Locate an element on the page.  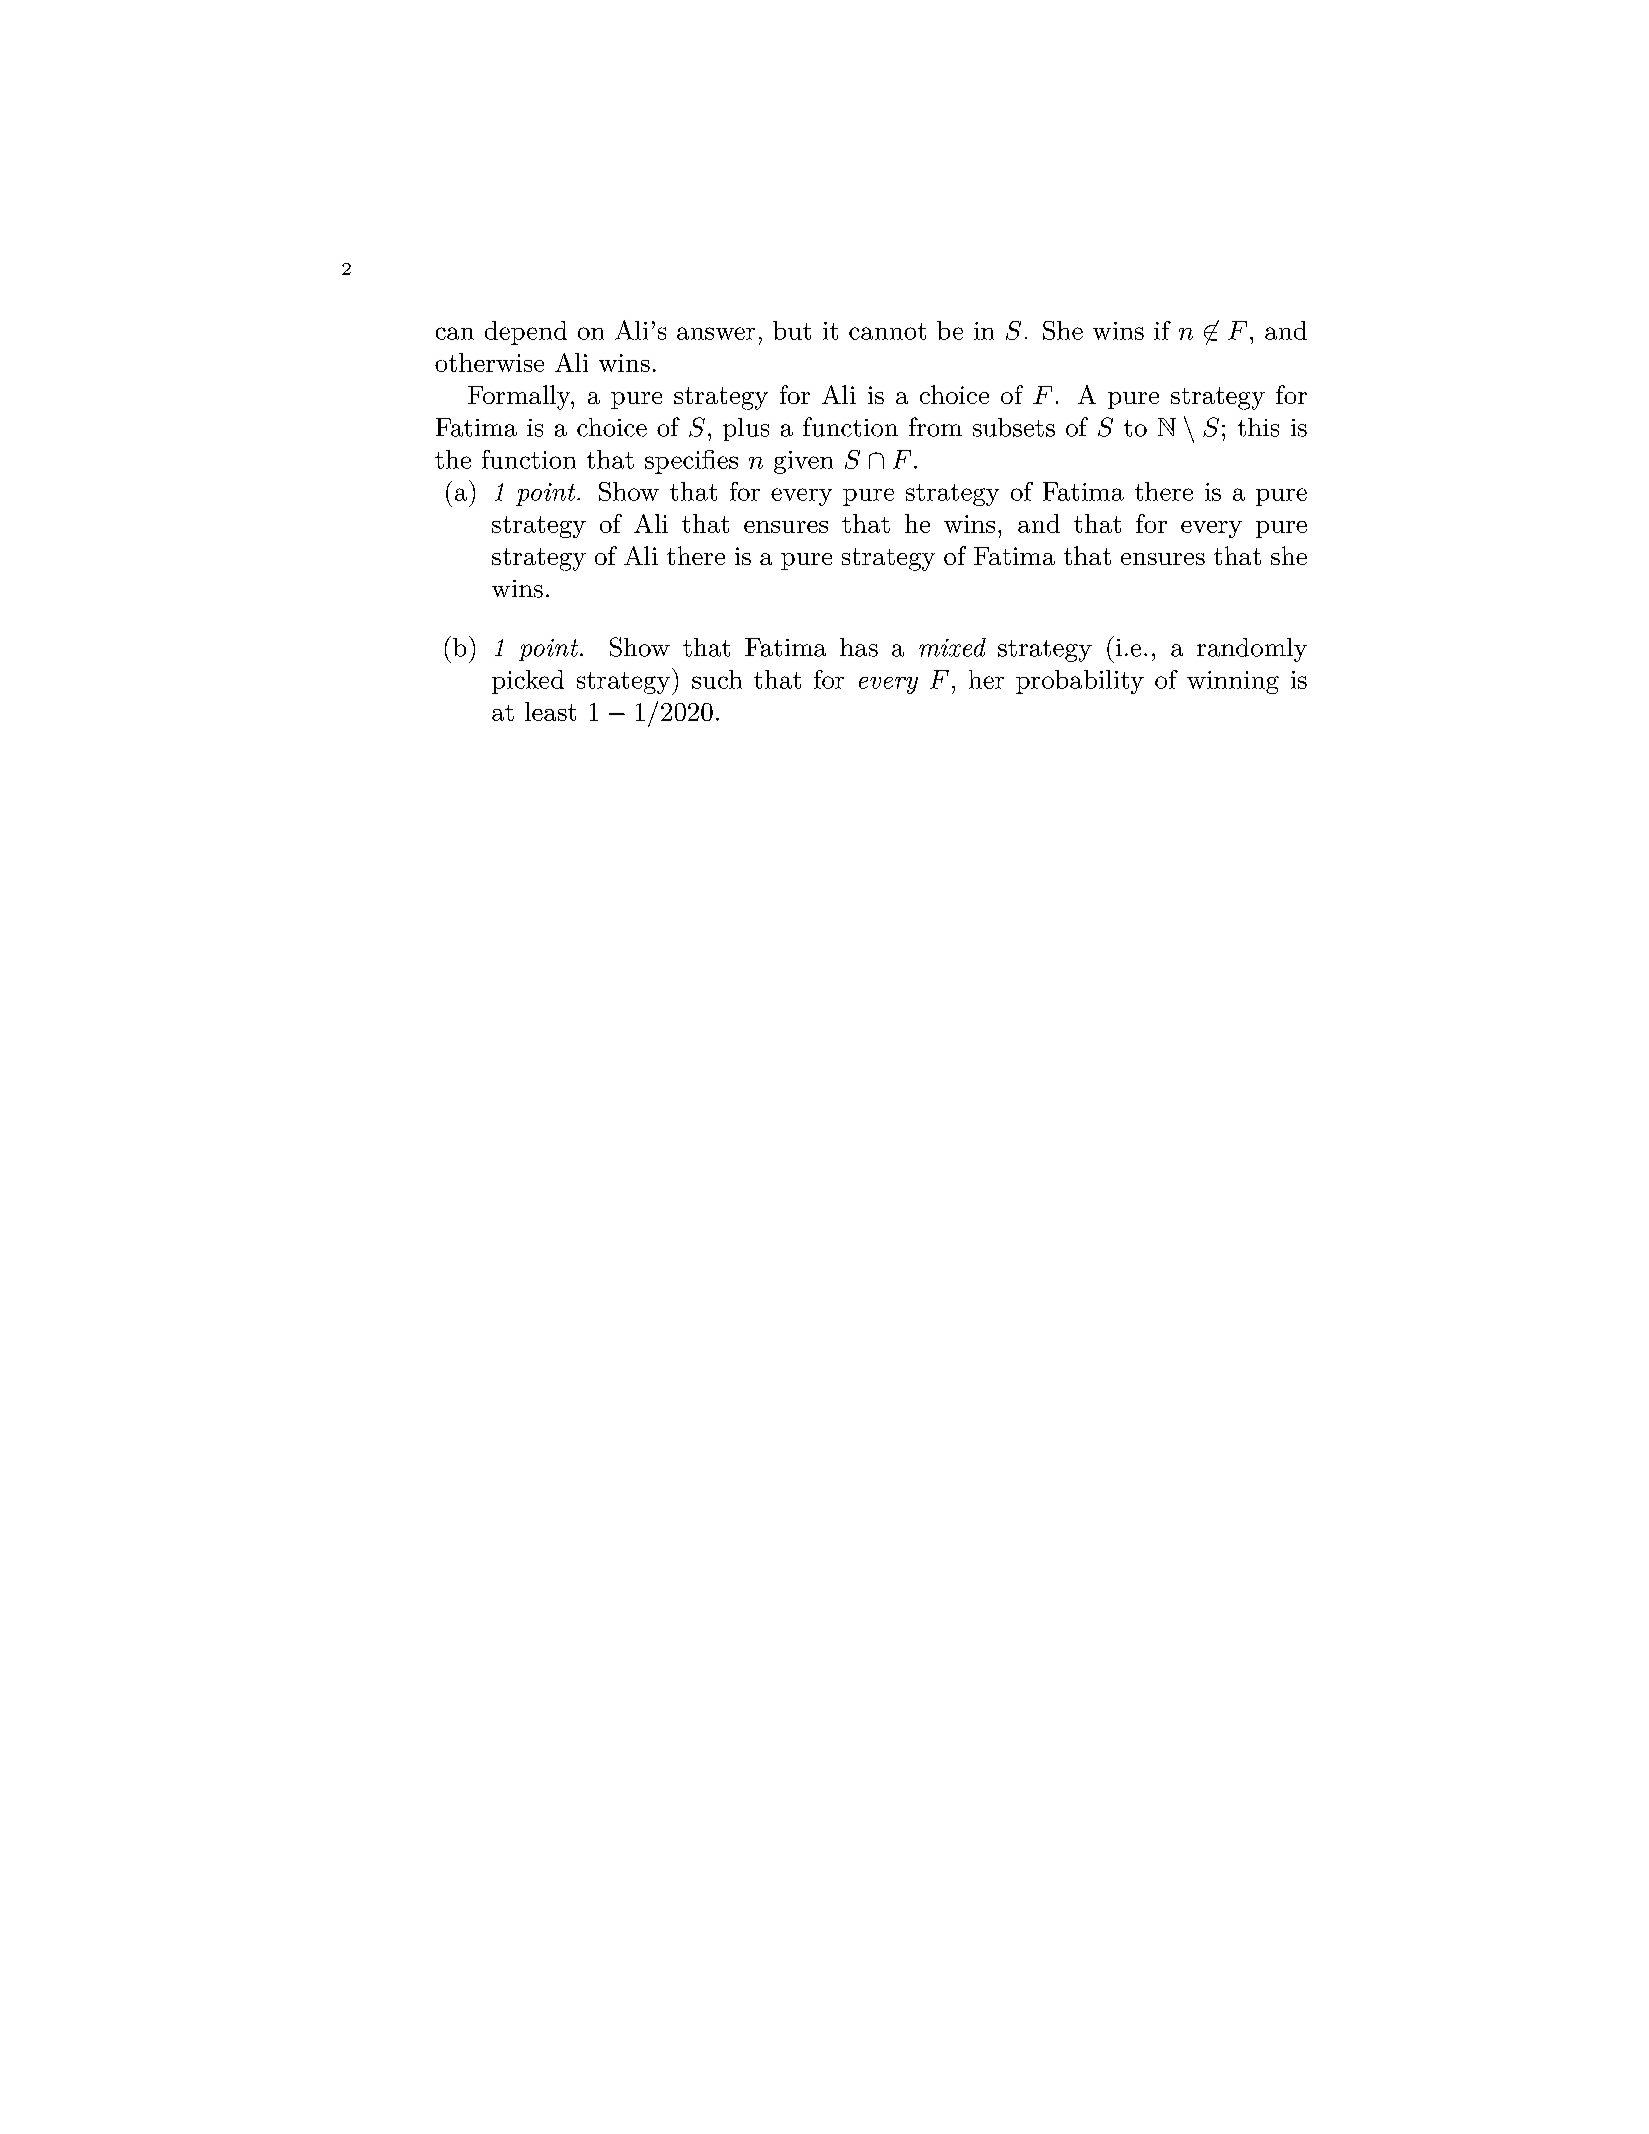
least is located at coordinates (550, 711).
